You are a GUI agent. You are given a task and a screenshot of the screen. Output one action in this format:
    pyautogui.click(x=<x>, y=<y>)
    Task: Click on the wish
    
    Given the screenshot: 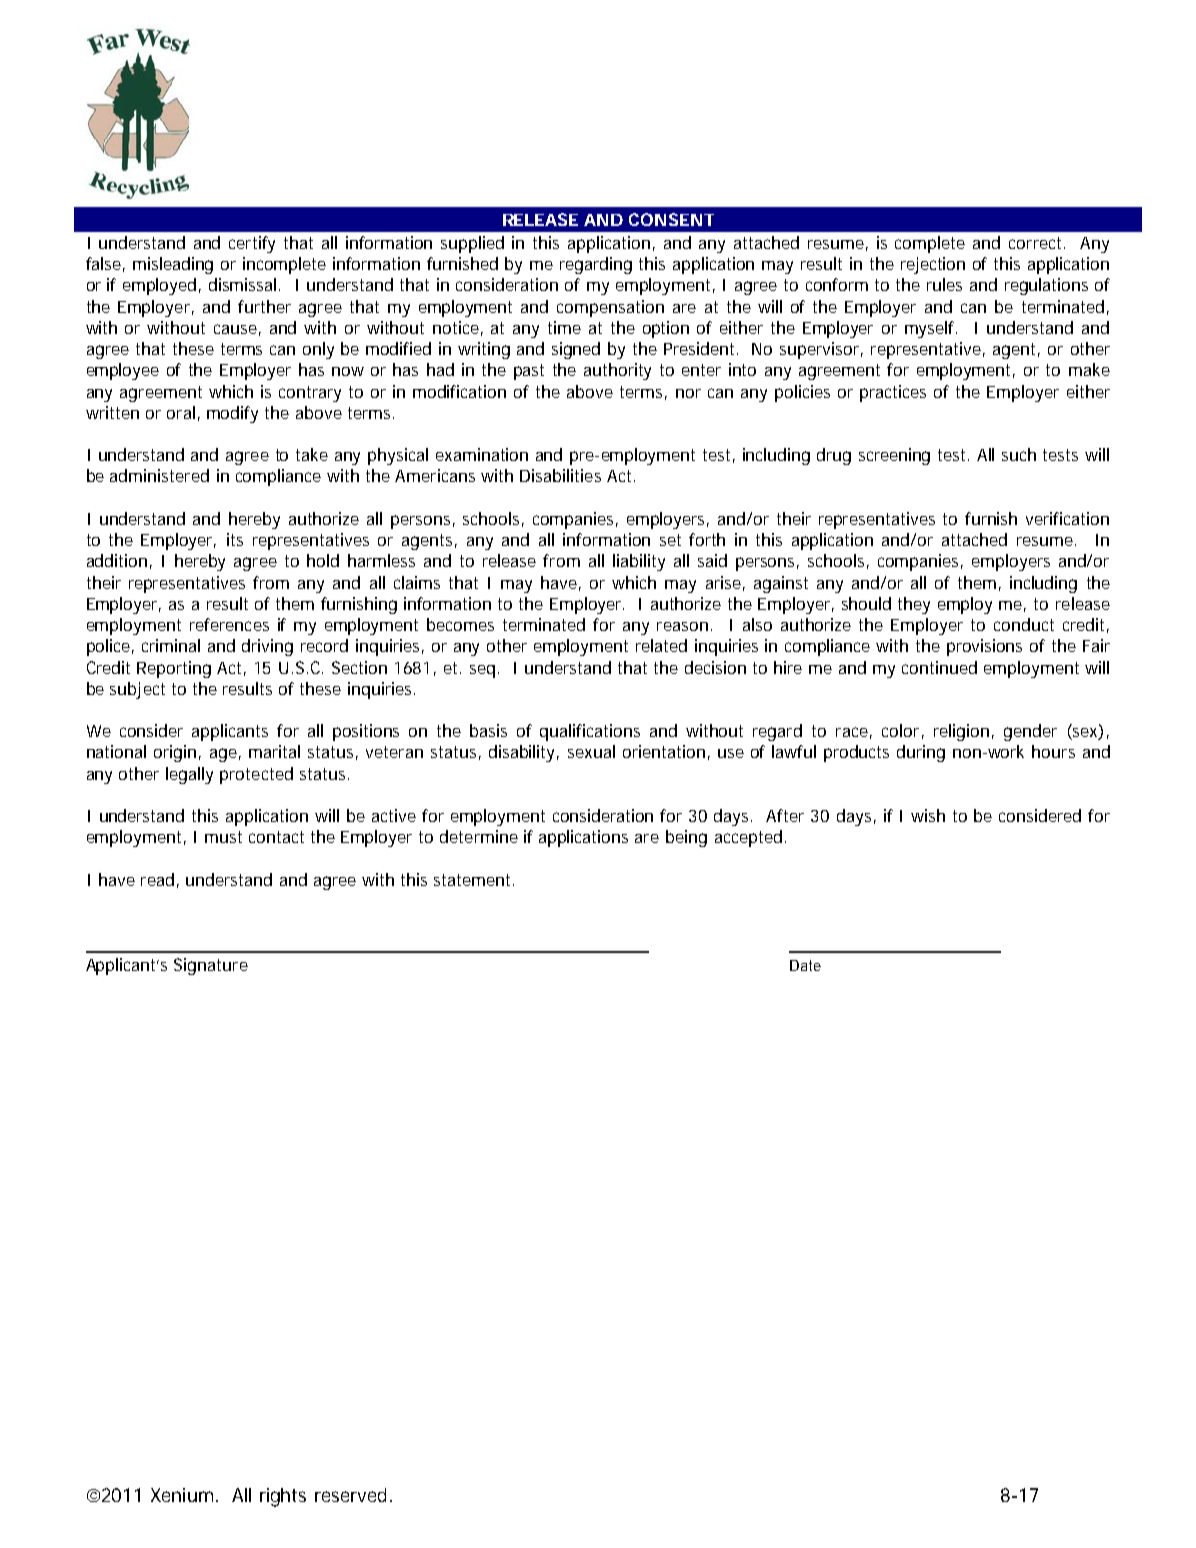 What is the action you would take?
    pyautogui.click(x=928, y=815)
